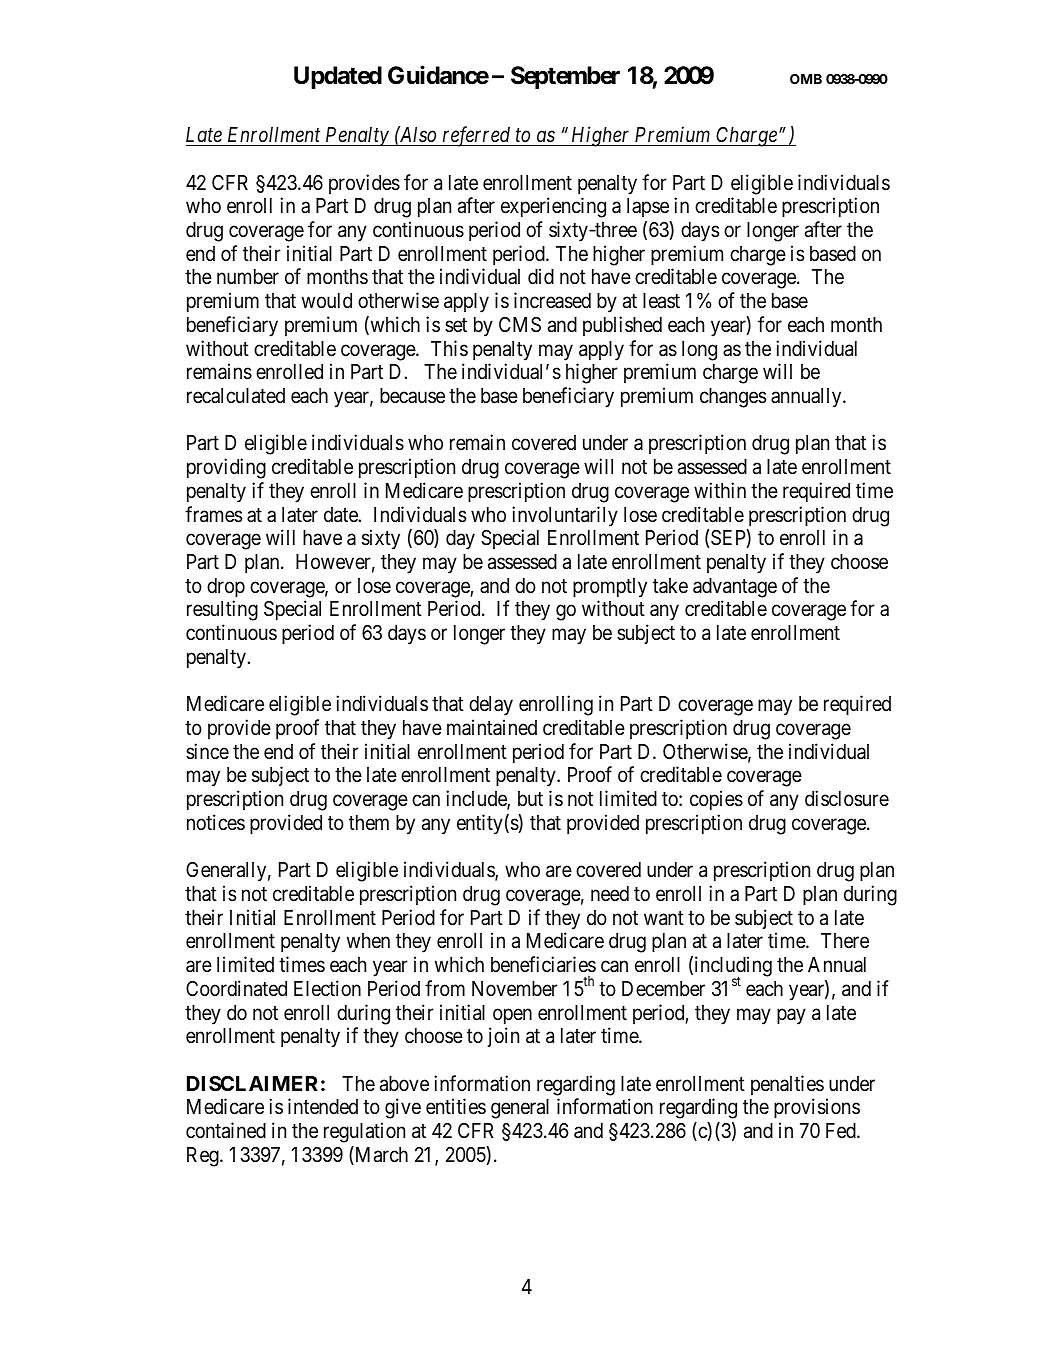  Describe the element at coordinates (477, 136) in the page. I see `referred` at that location.
